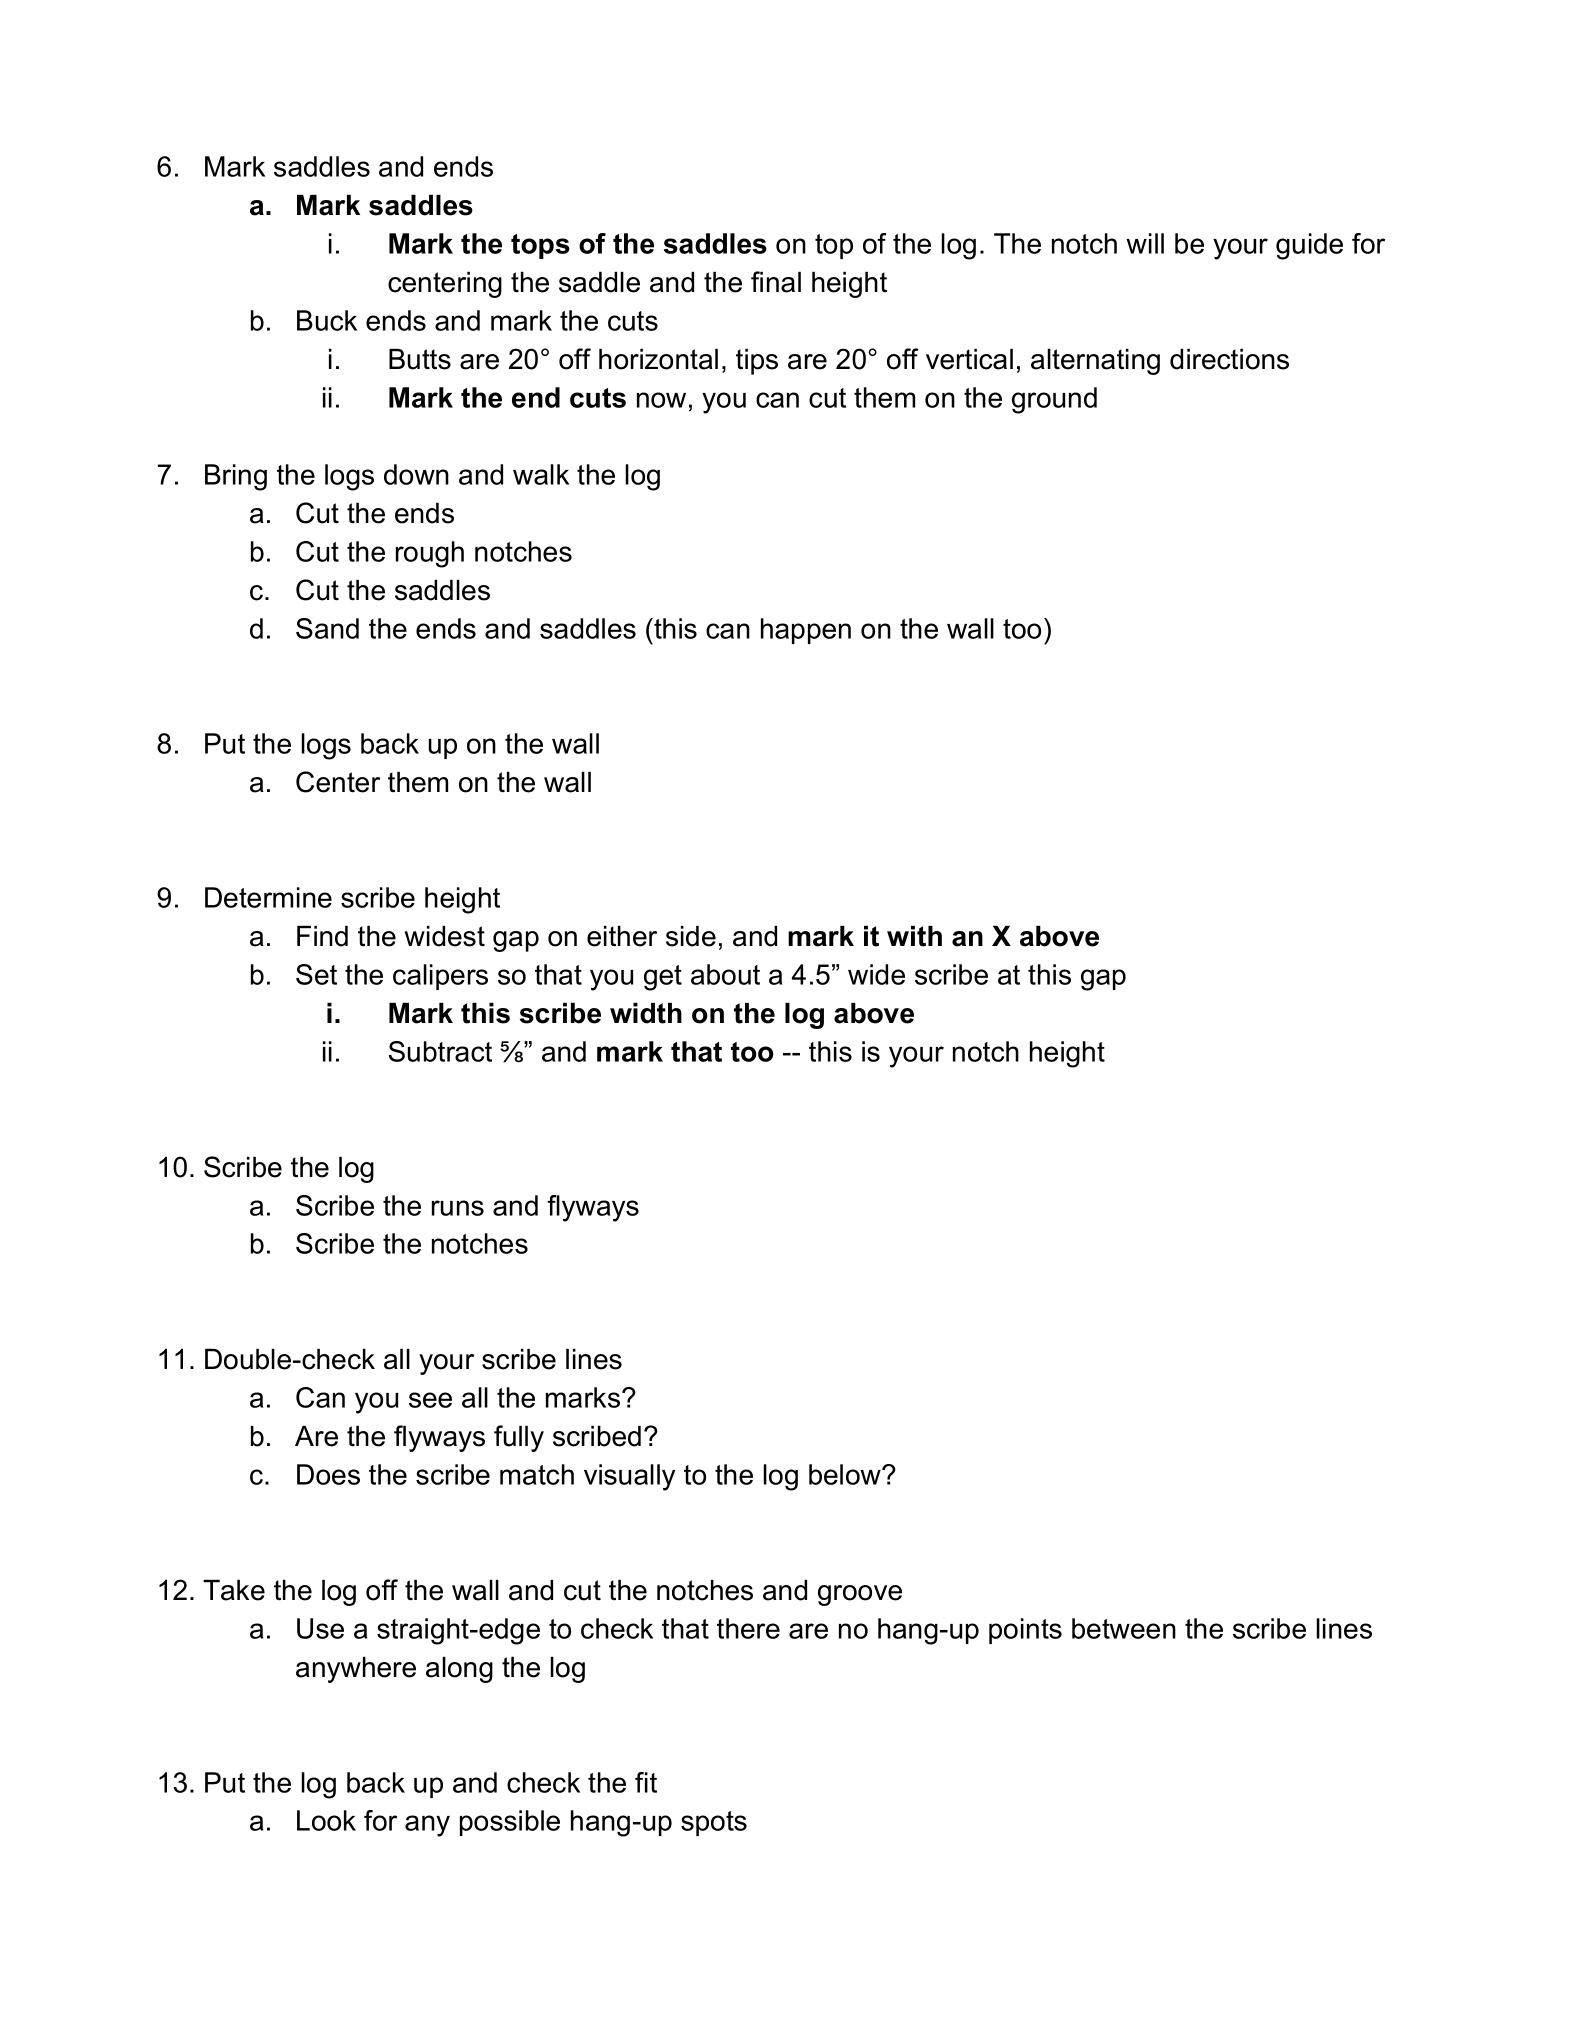  What do you see at coordinates (326, 1820) in the page?
I see `Look` at bounding box center [326, 1820].
